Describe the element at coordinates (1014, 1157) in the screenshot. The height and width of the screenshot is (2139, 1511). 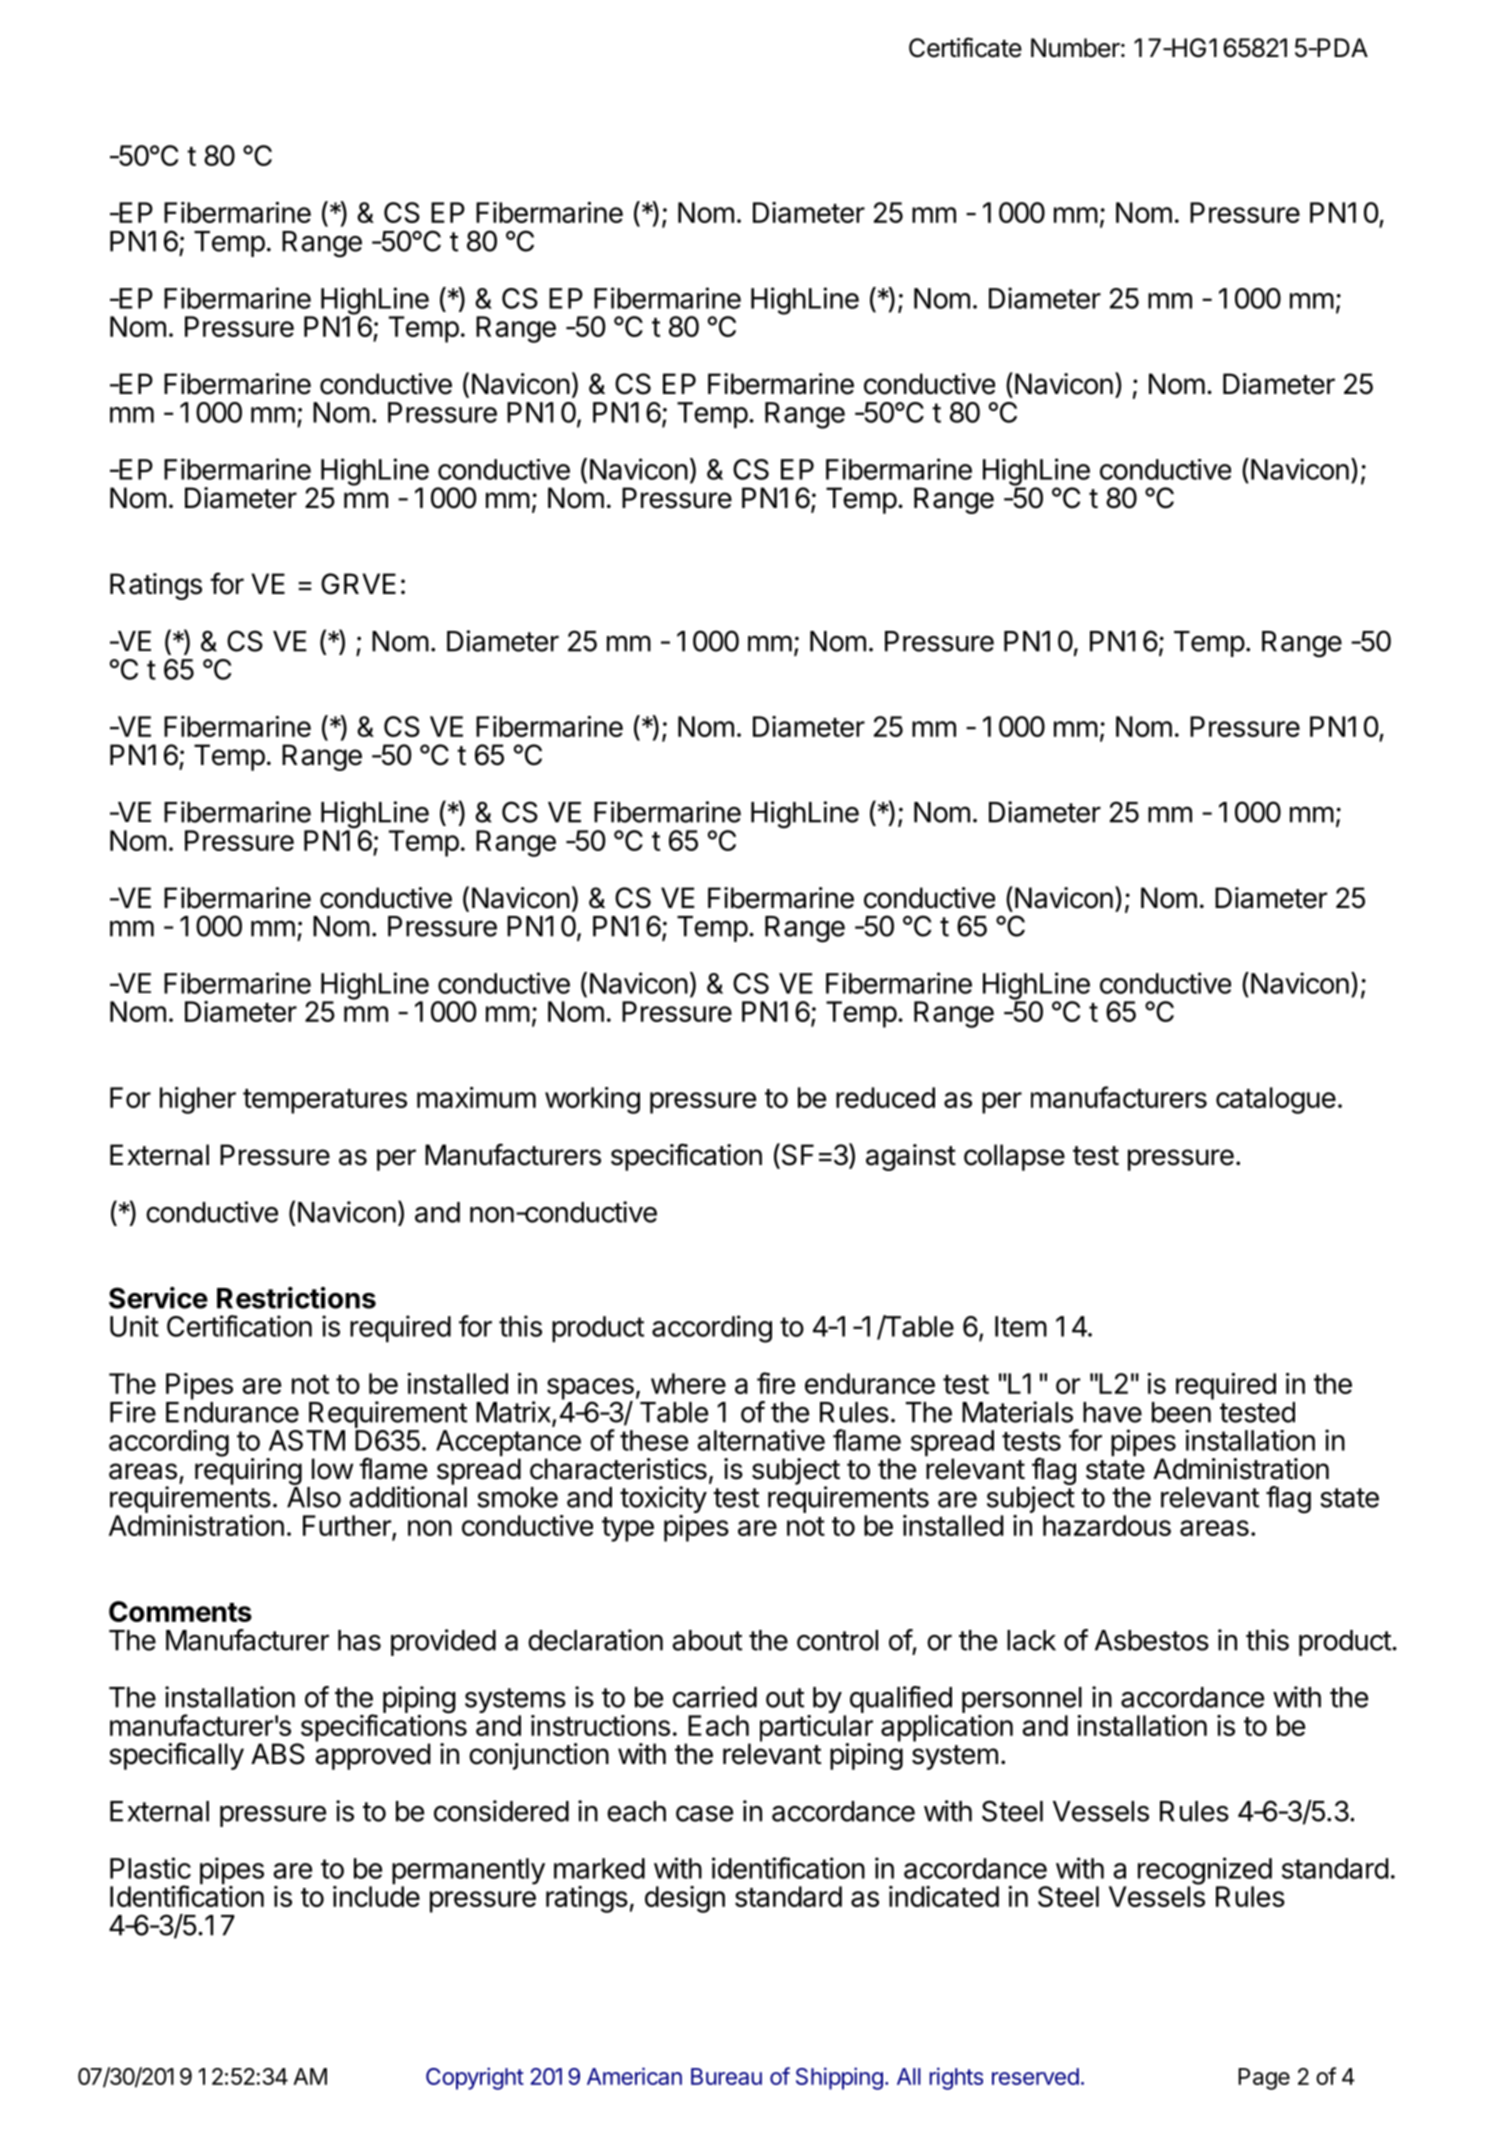
I see `collapse` at that location.
